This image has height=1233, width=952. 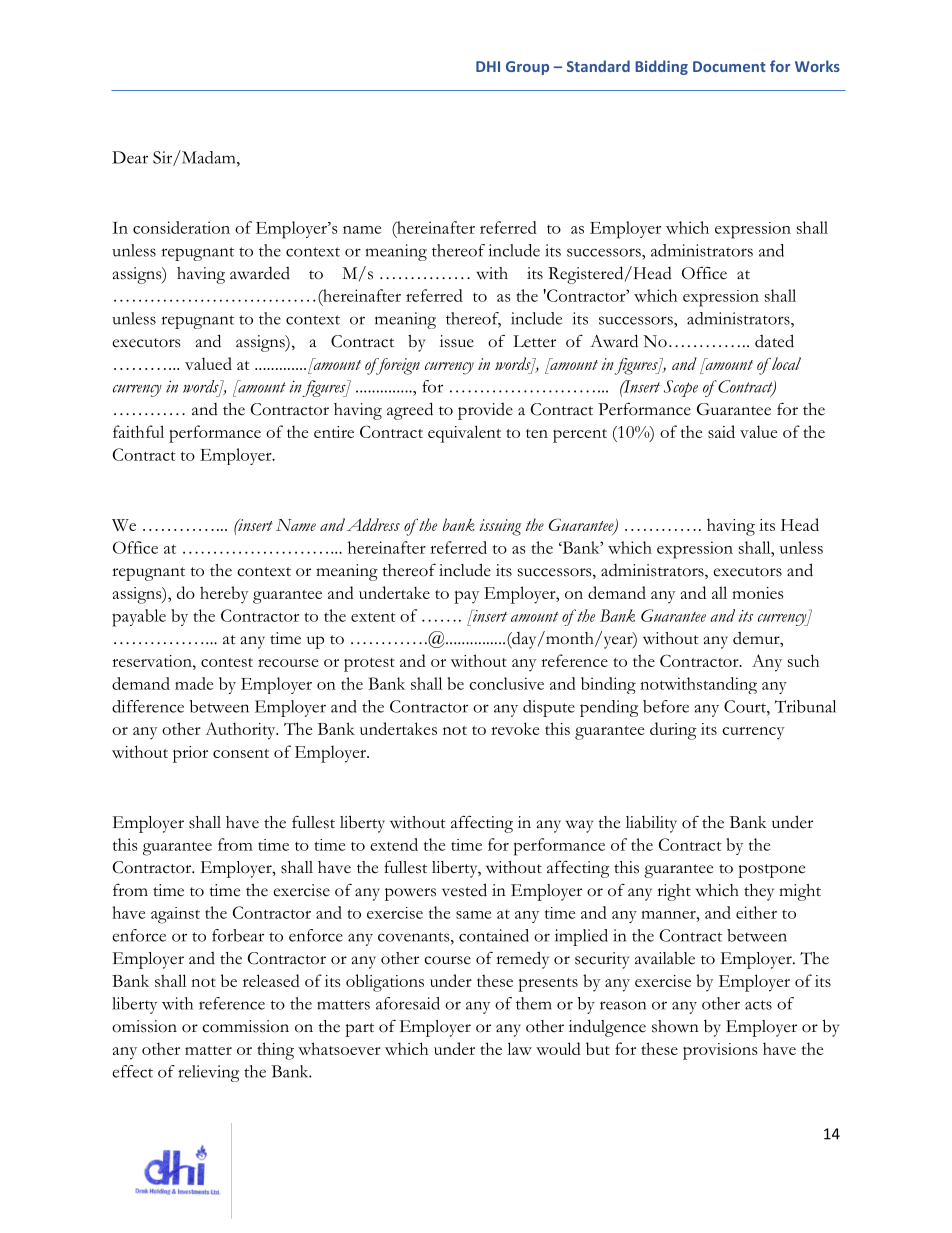 What do you see at coordinates (175, 915) in the image?
I see `against` at bounding box center [175, 915].
